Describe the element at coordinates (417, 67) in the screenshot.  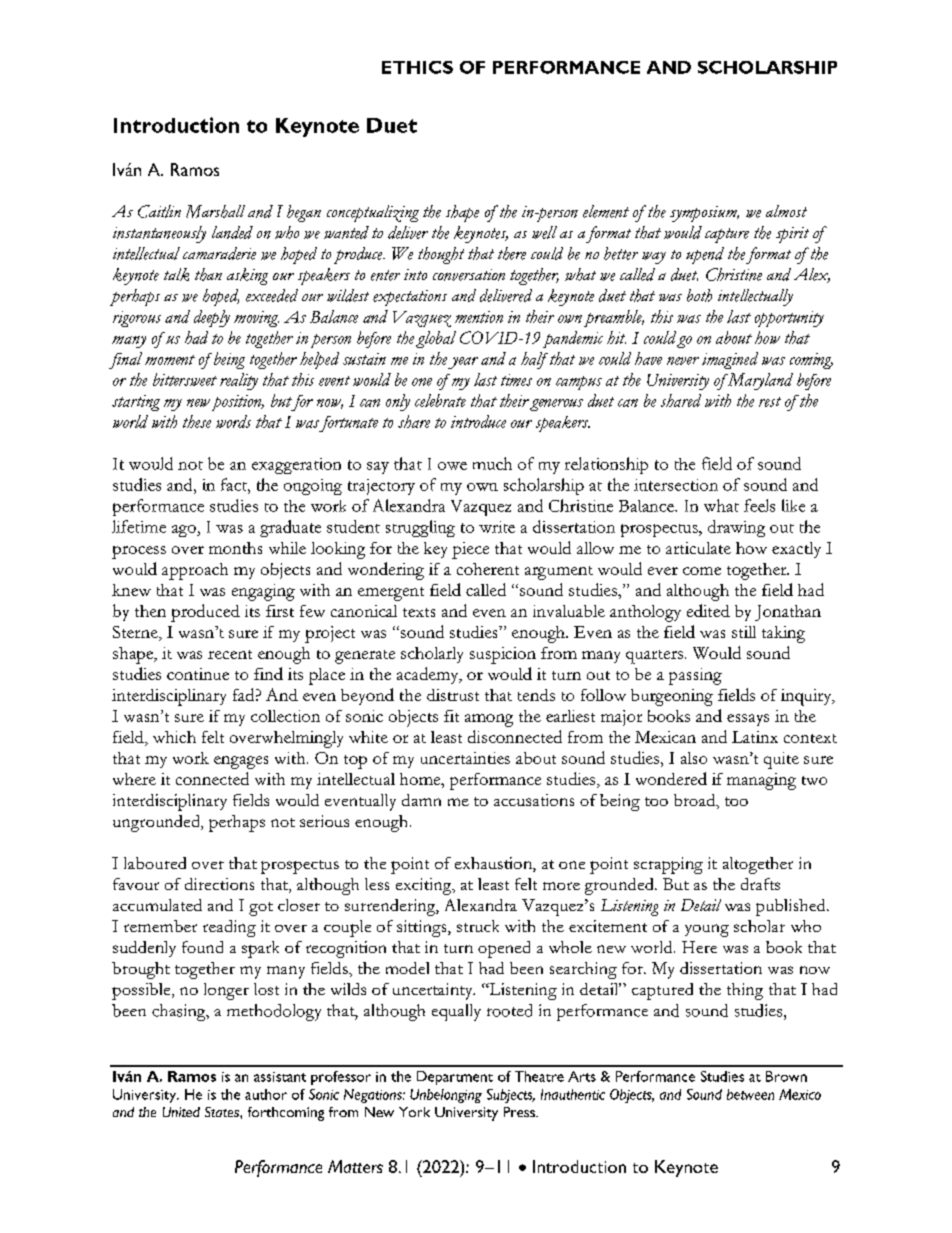
I see `ETHICS` at that location.
